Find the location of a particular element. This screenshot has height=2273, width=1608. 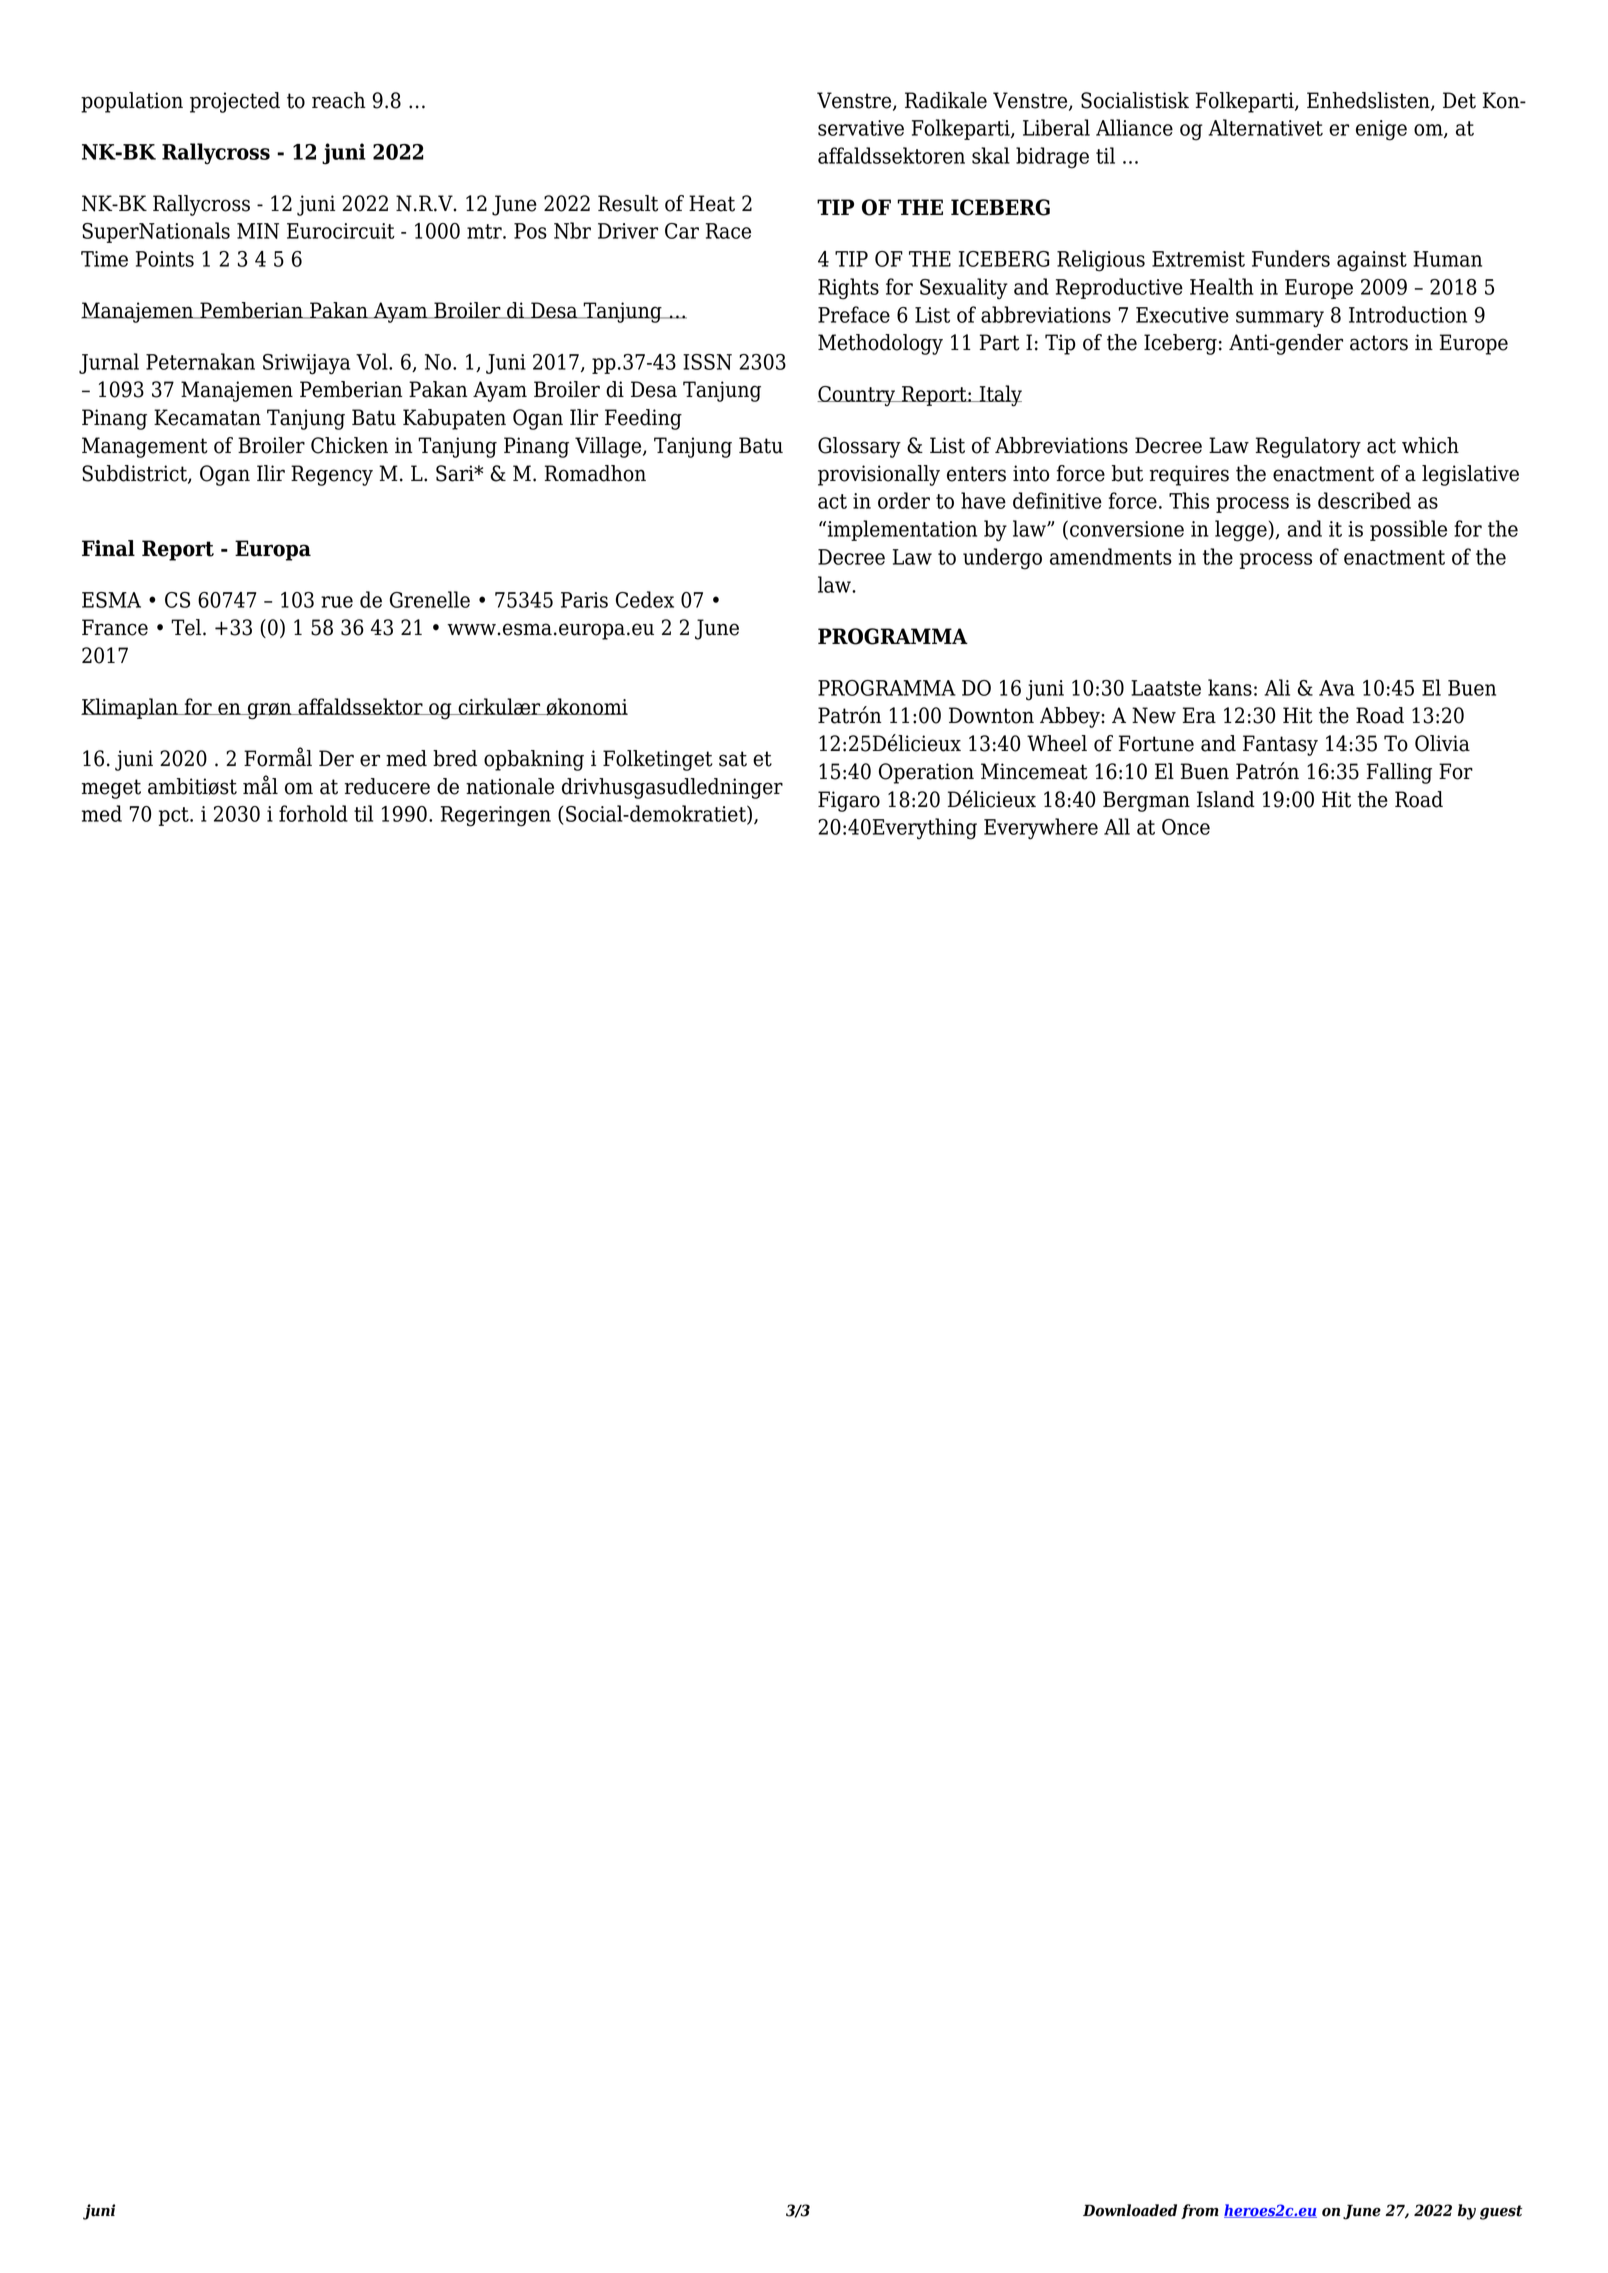

Once is located at coordinates (1186, 827).
